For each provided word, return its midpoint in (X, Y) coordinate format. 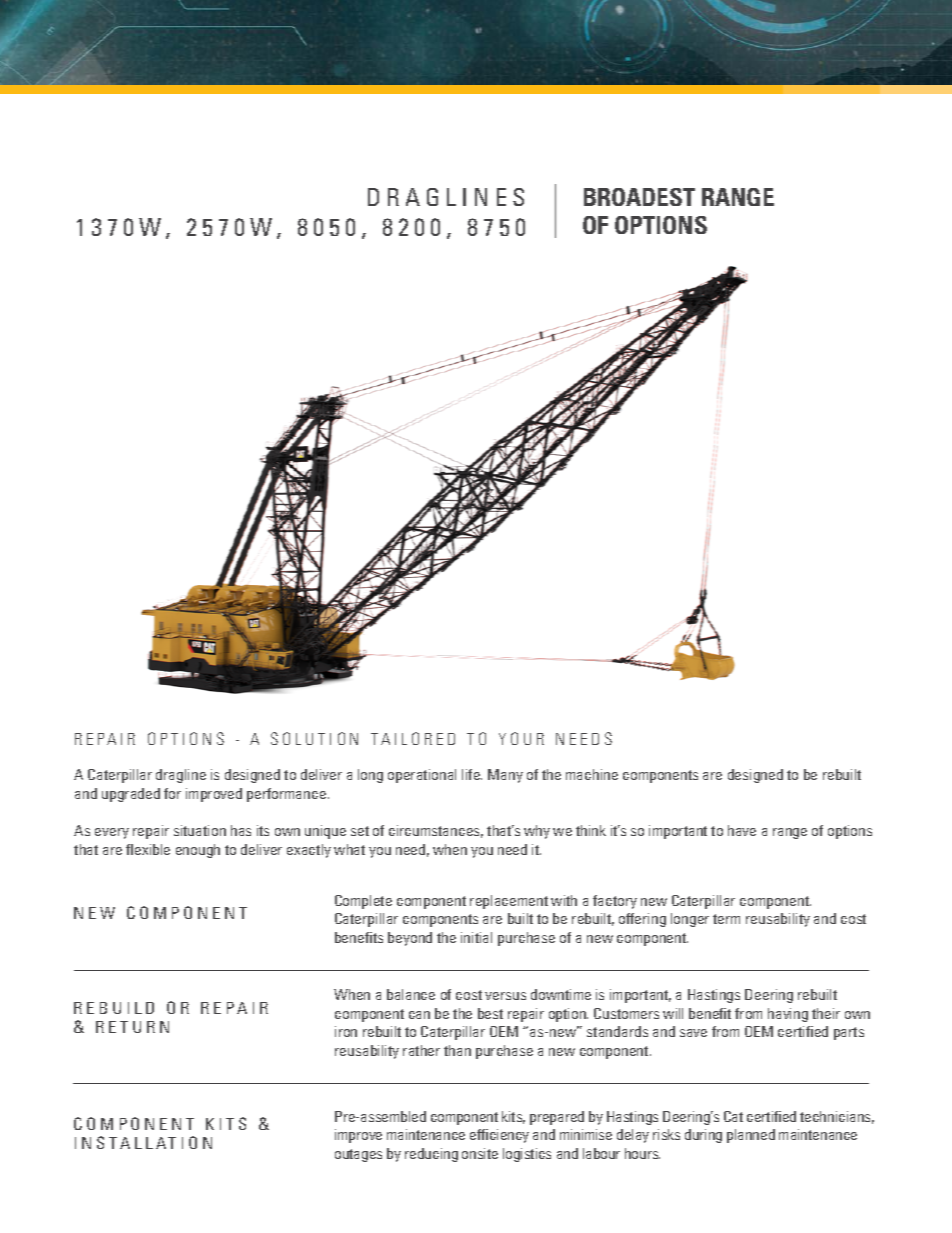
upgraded (131, 795)
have (742, 830)
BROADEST (639, 197)
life (472, 774)
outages (358, 1155)
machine (592, 774)
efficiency (499, 1136)
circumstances (436, 831)
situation (200, 830)
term (726, 919)
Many (505, 776)
